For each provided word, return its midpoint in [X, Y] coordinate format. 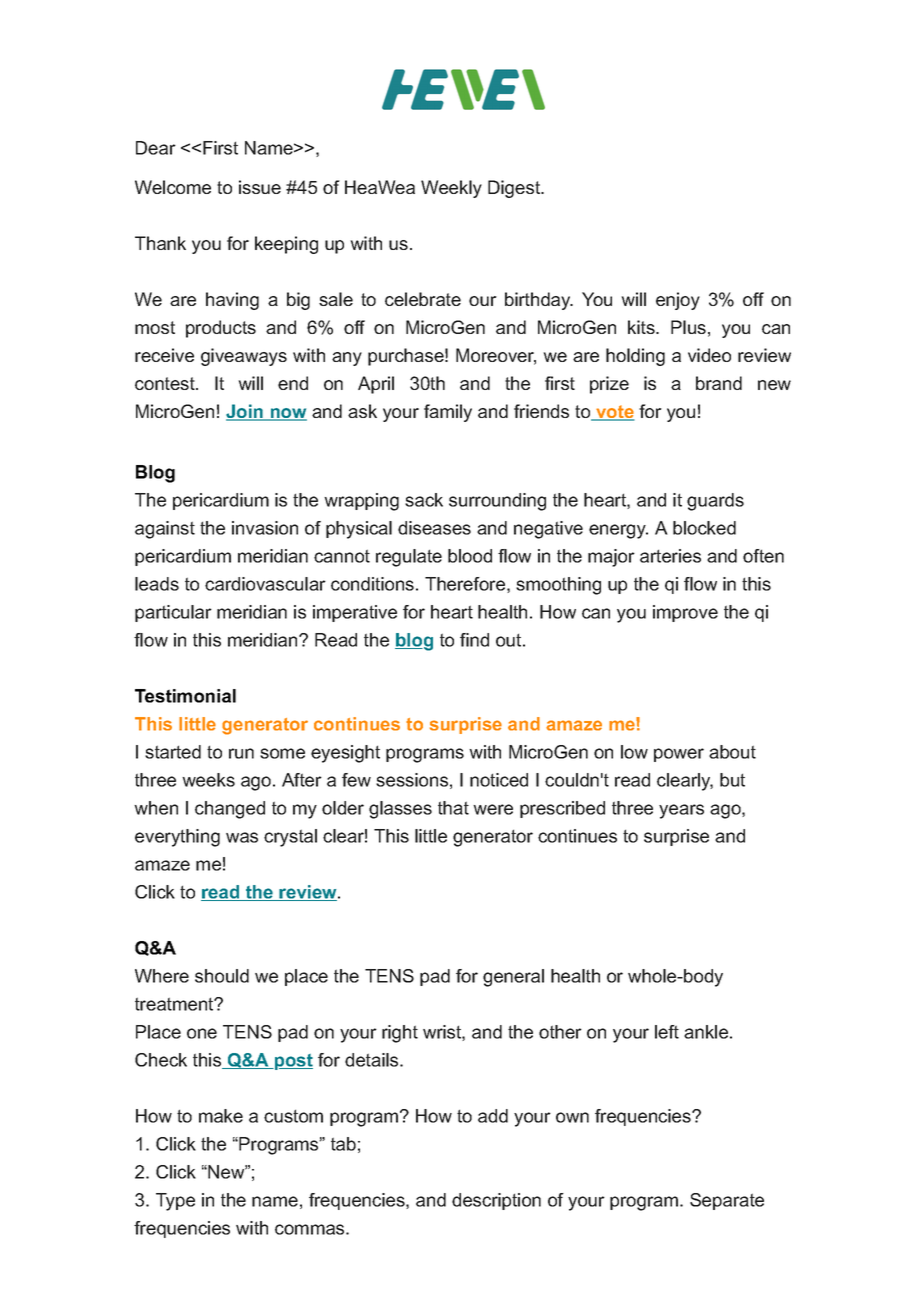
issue [260, 187]
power [679, 755]
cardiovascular [265, 584]
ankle [706, 1032]
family [448, 413]
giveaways [244, 357]
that [453, 808]
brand [719, 383]
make [221, 1116]
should [222, 976]
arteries [670, 556]
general [513, 978]
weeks [208, 780]
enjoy [678, 301]
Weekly [451, 189]
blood [470, 556]
